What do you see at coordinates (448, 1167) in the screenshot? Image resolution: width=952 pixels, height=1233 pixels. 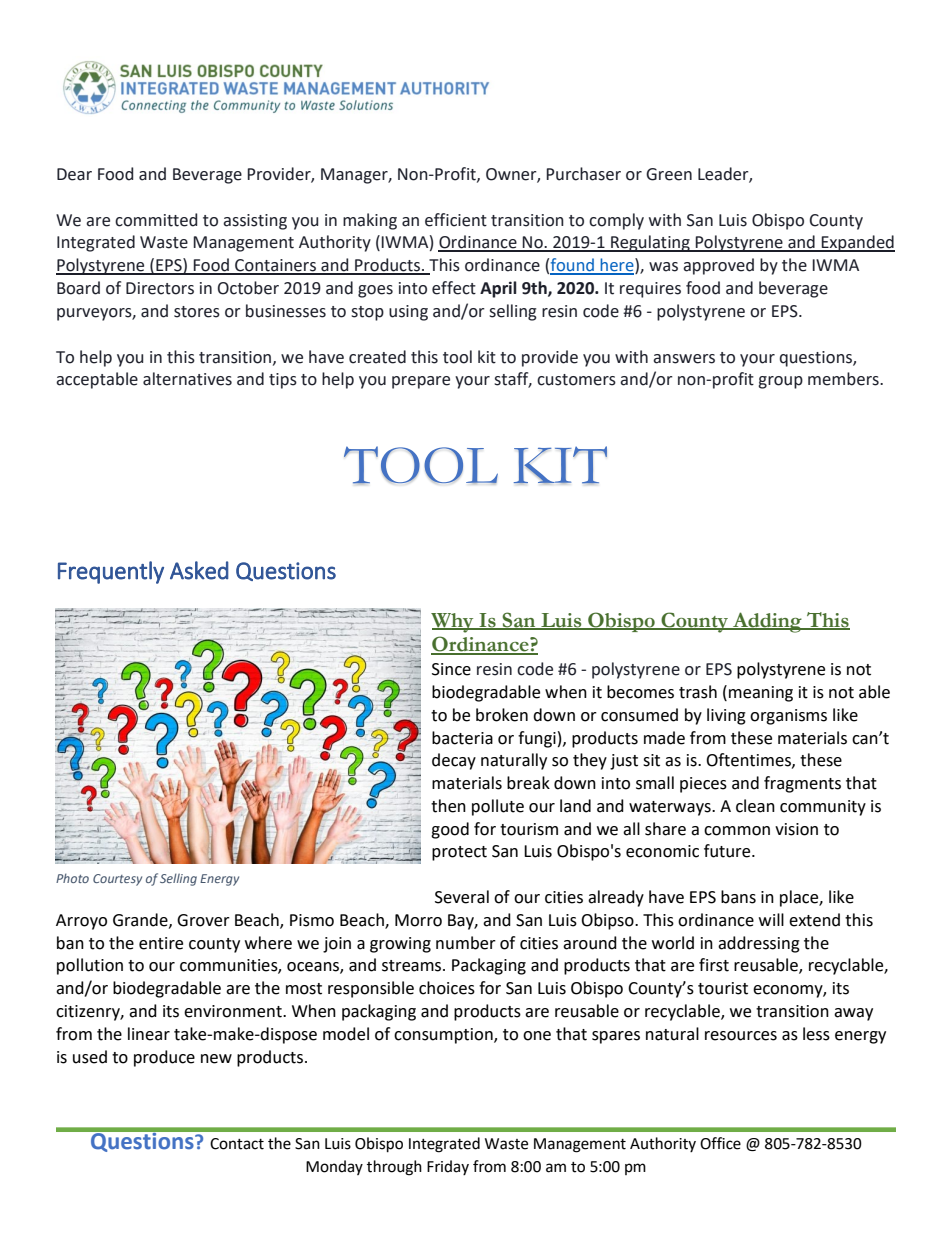 I see `Friday` at bounding box center [448, 1167].
